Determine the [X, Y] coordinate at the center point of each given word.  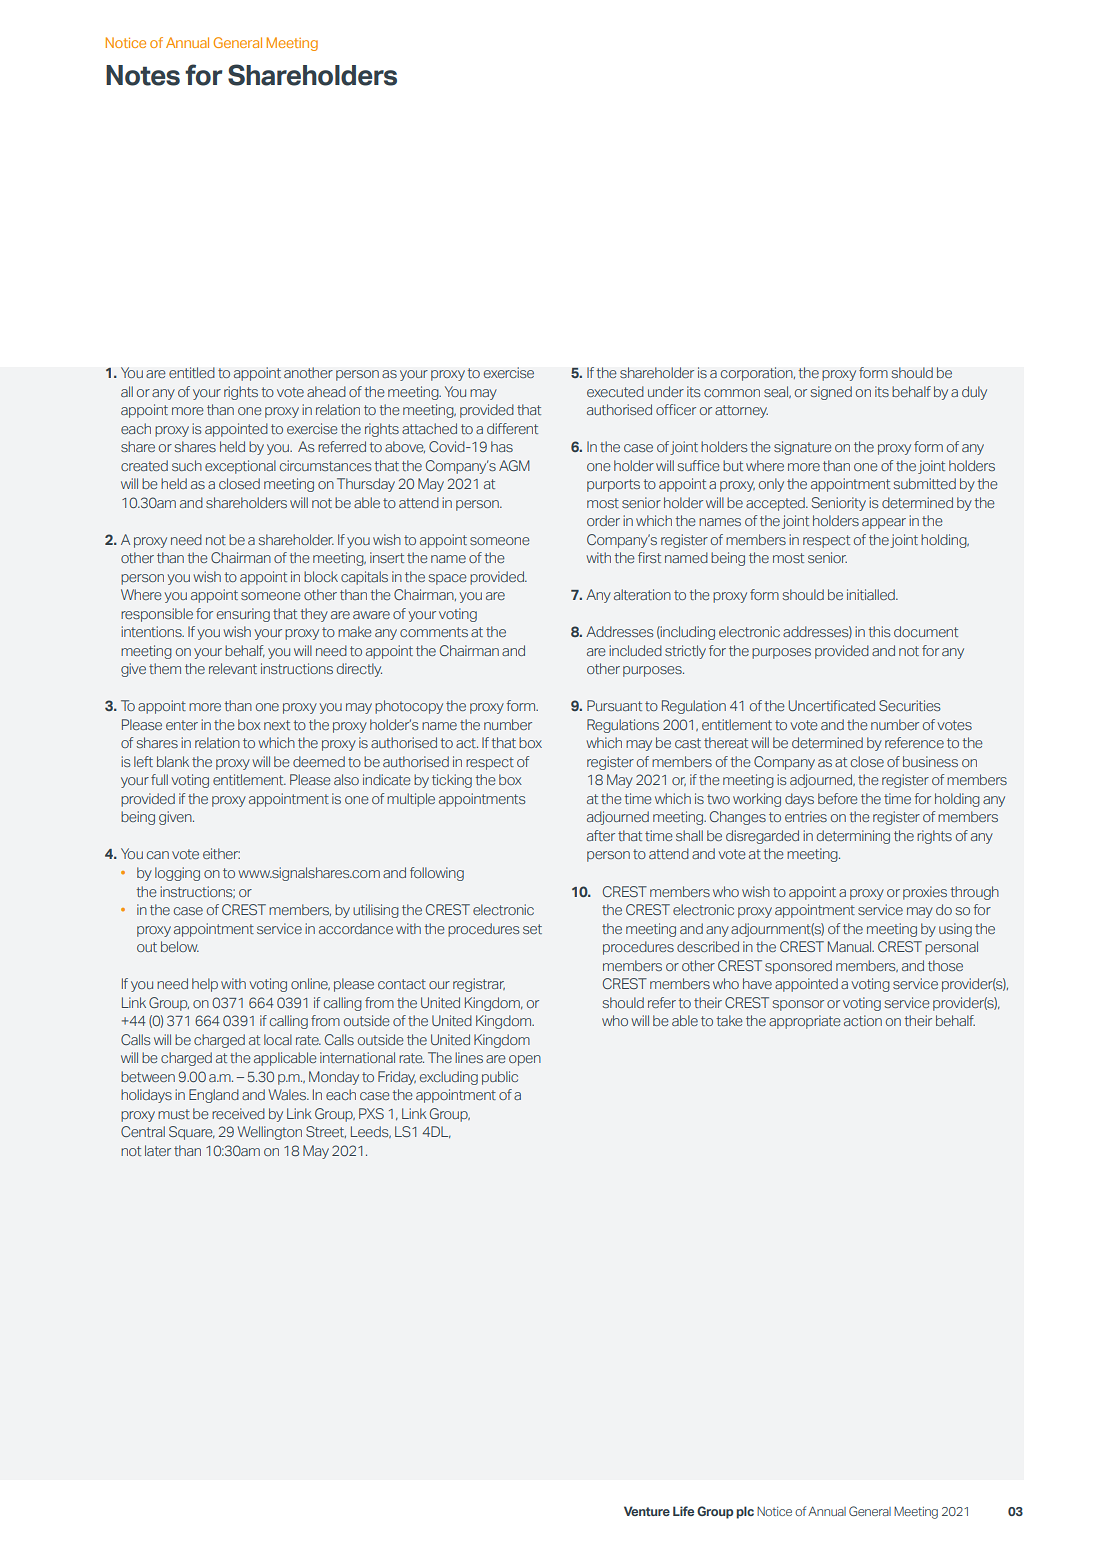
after [601, 835]
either [221, 853]
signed [831, 393]
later [158, 1150]
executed [615, 391]
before [838, 798]
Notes [143, 75]
